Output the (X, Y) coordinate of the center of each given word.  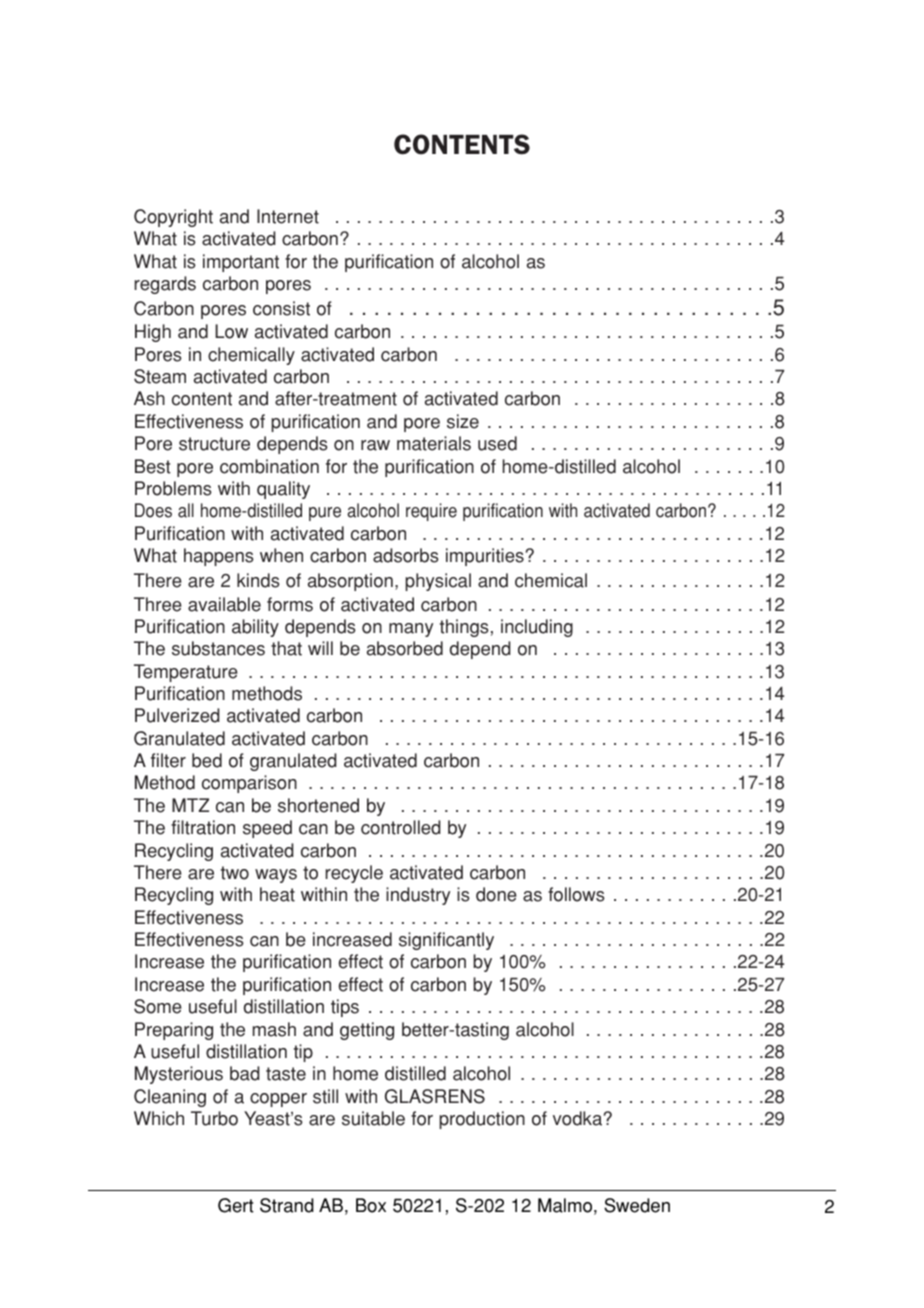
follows (576, 894)
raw (375, 445)
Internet (288, 216)
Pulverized (177, 715)
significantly (446, 941)
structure (214, 444)
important (241, 263)
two (235, 873)
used (497, 443)
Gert (236, 1205)
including (537, 628)
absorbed (405, 648)
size (463, 421)
